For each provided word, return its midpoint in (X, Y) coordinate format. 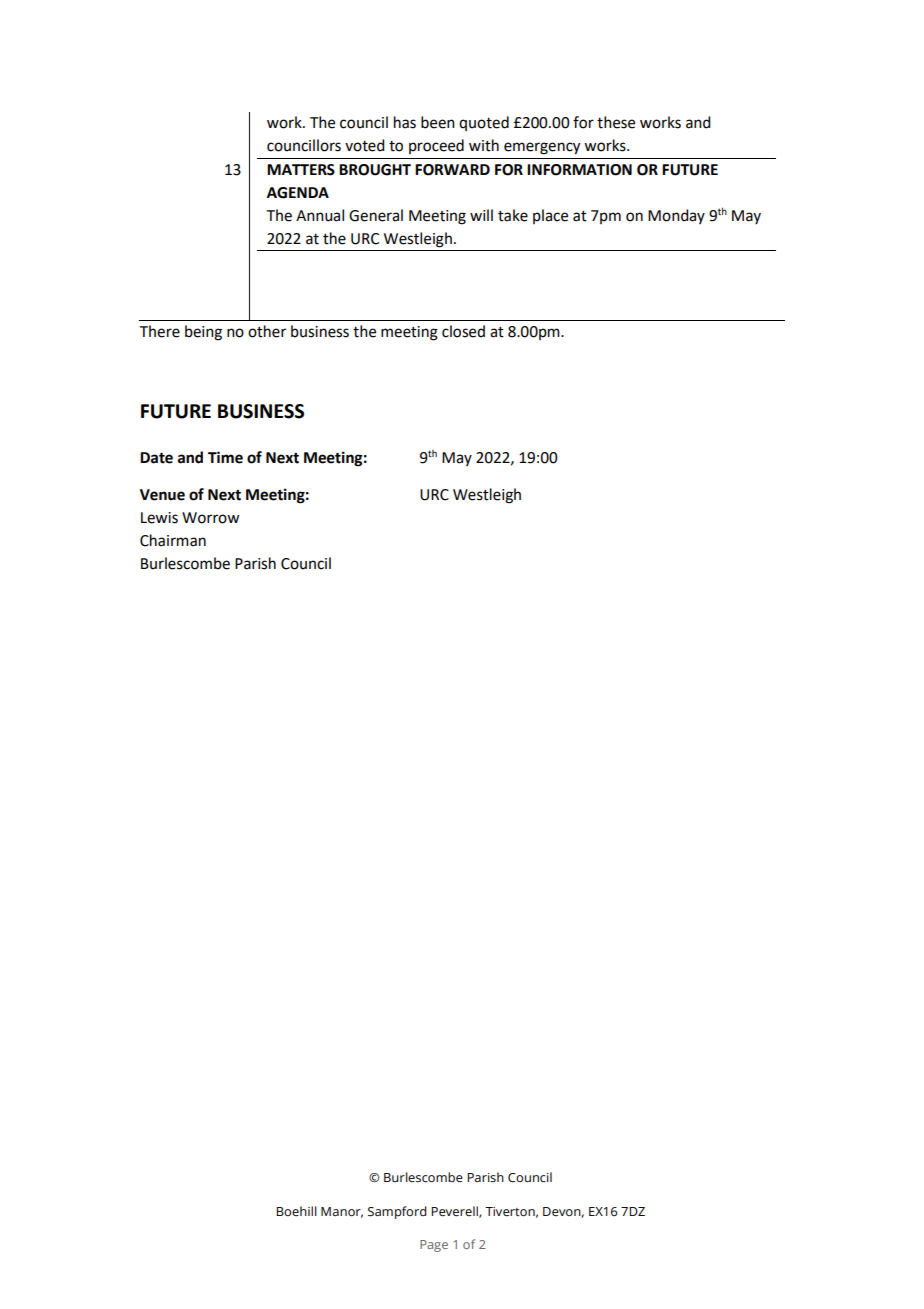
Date (156, 458)
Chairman (173, 540)
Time (225, 457)
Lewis (159, 518)
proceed (436, 146)
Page (434, 1246)
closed (463, 331)
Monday (676, 216)
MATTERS (301, 170)
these (616, 122)
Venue (162, 495)
